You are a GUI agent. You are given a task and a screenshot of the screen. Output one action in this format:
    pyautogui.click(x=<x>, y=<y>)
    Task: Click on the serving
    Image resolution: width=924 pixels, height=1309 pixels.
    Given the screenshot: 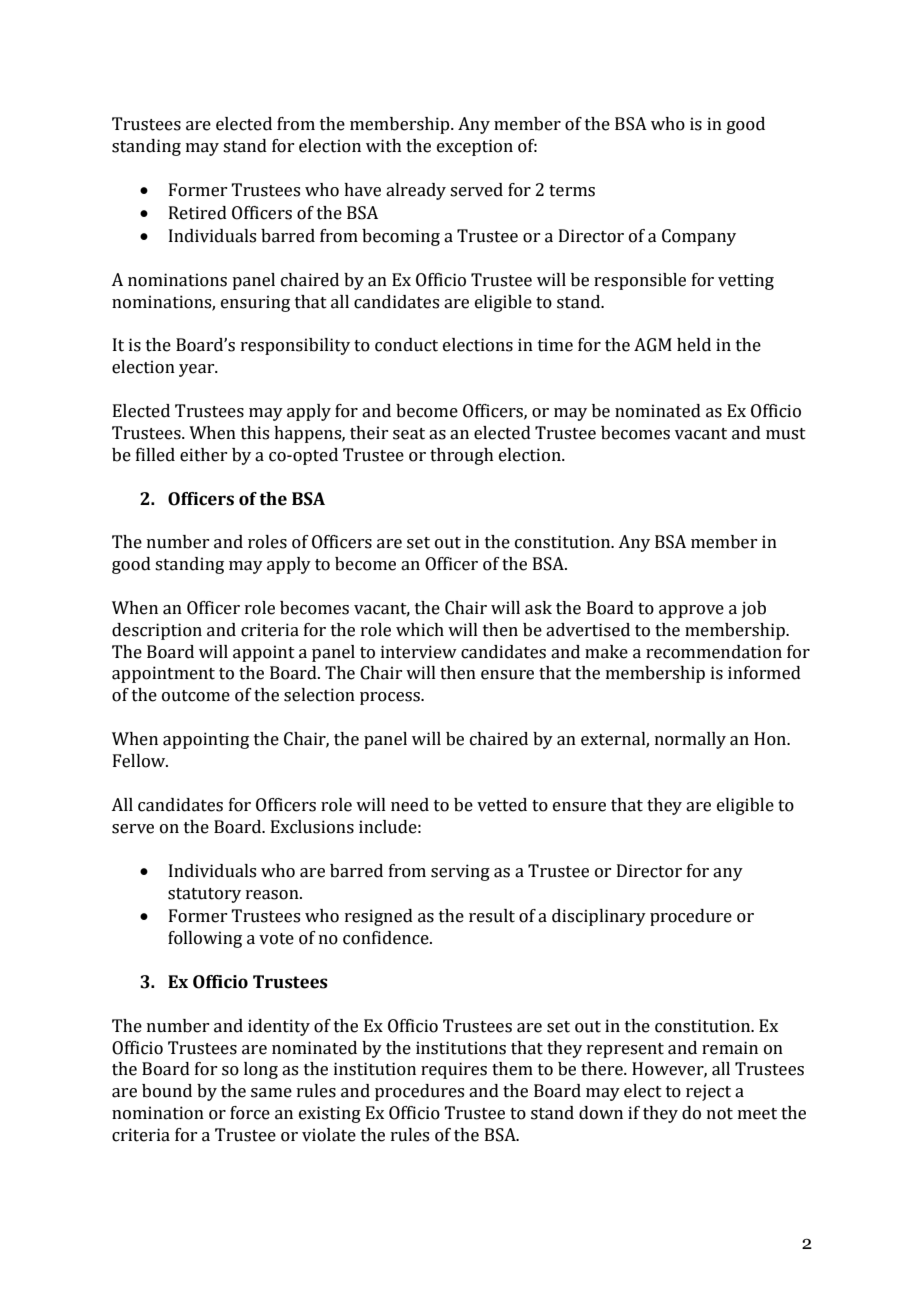 What is the action you would take?
    pyautogui.click(x=460, y=872)
